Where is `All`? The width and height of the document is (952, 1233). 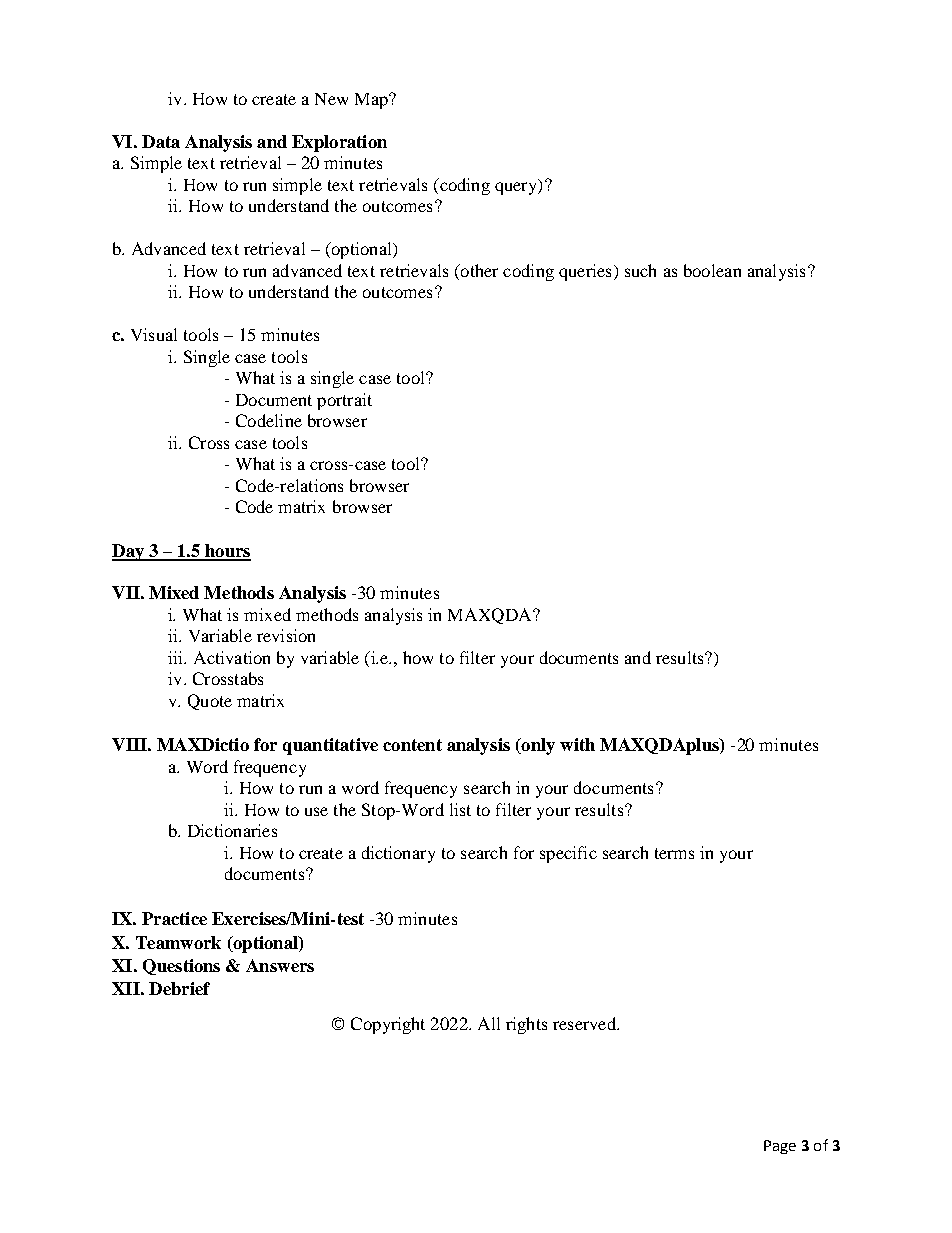
All is located at coordinates (489, 1023).
